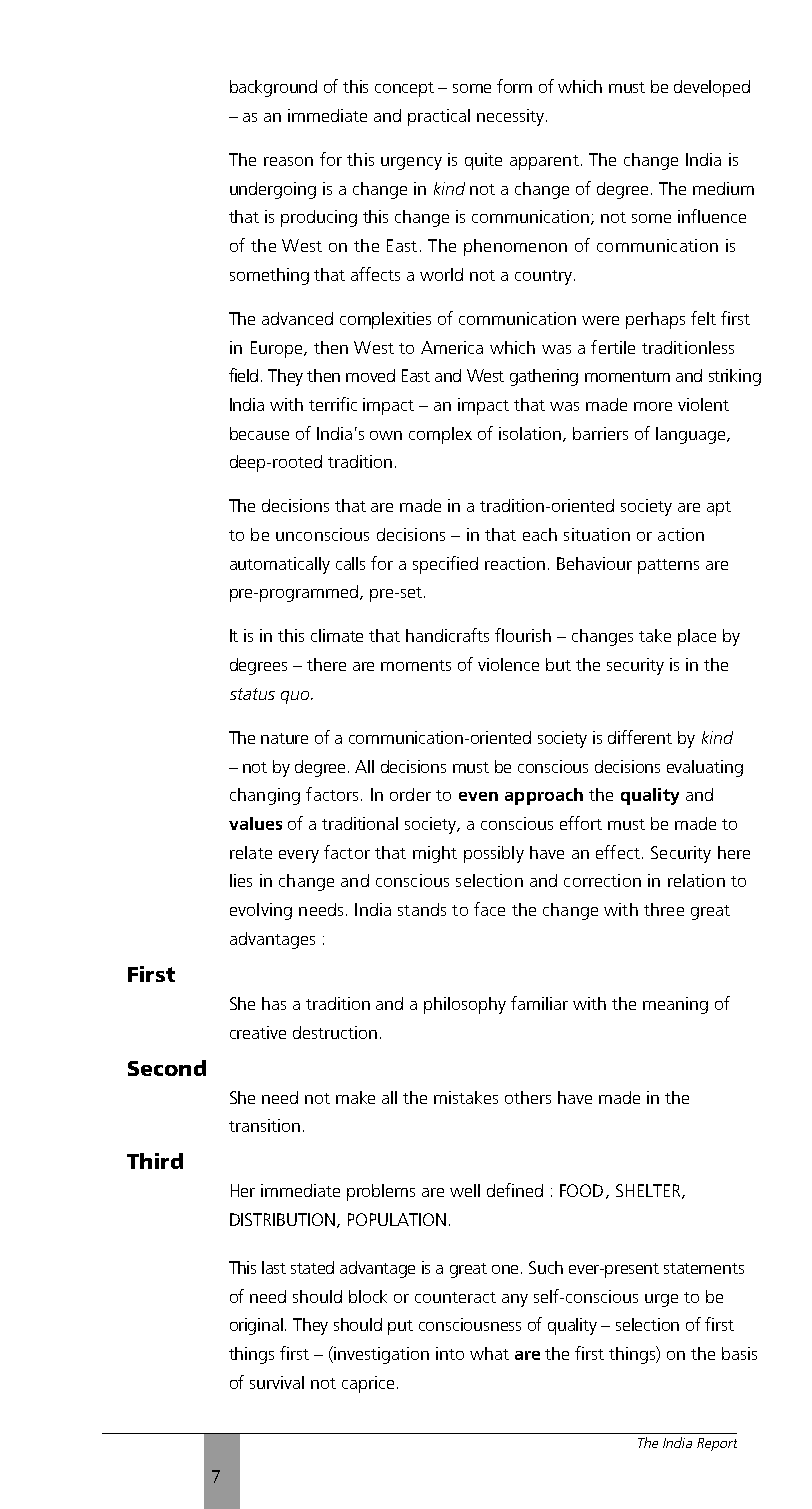 This screenshot has width=812, height=1509. Describe the element at coordinates (273, 88) in the screenshot. I see `background` at that location.
